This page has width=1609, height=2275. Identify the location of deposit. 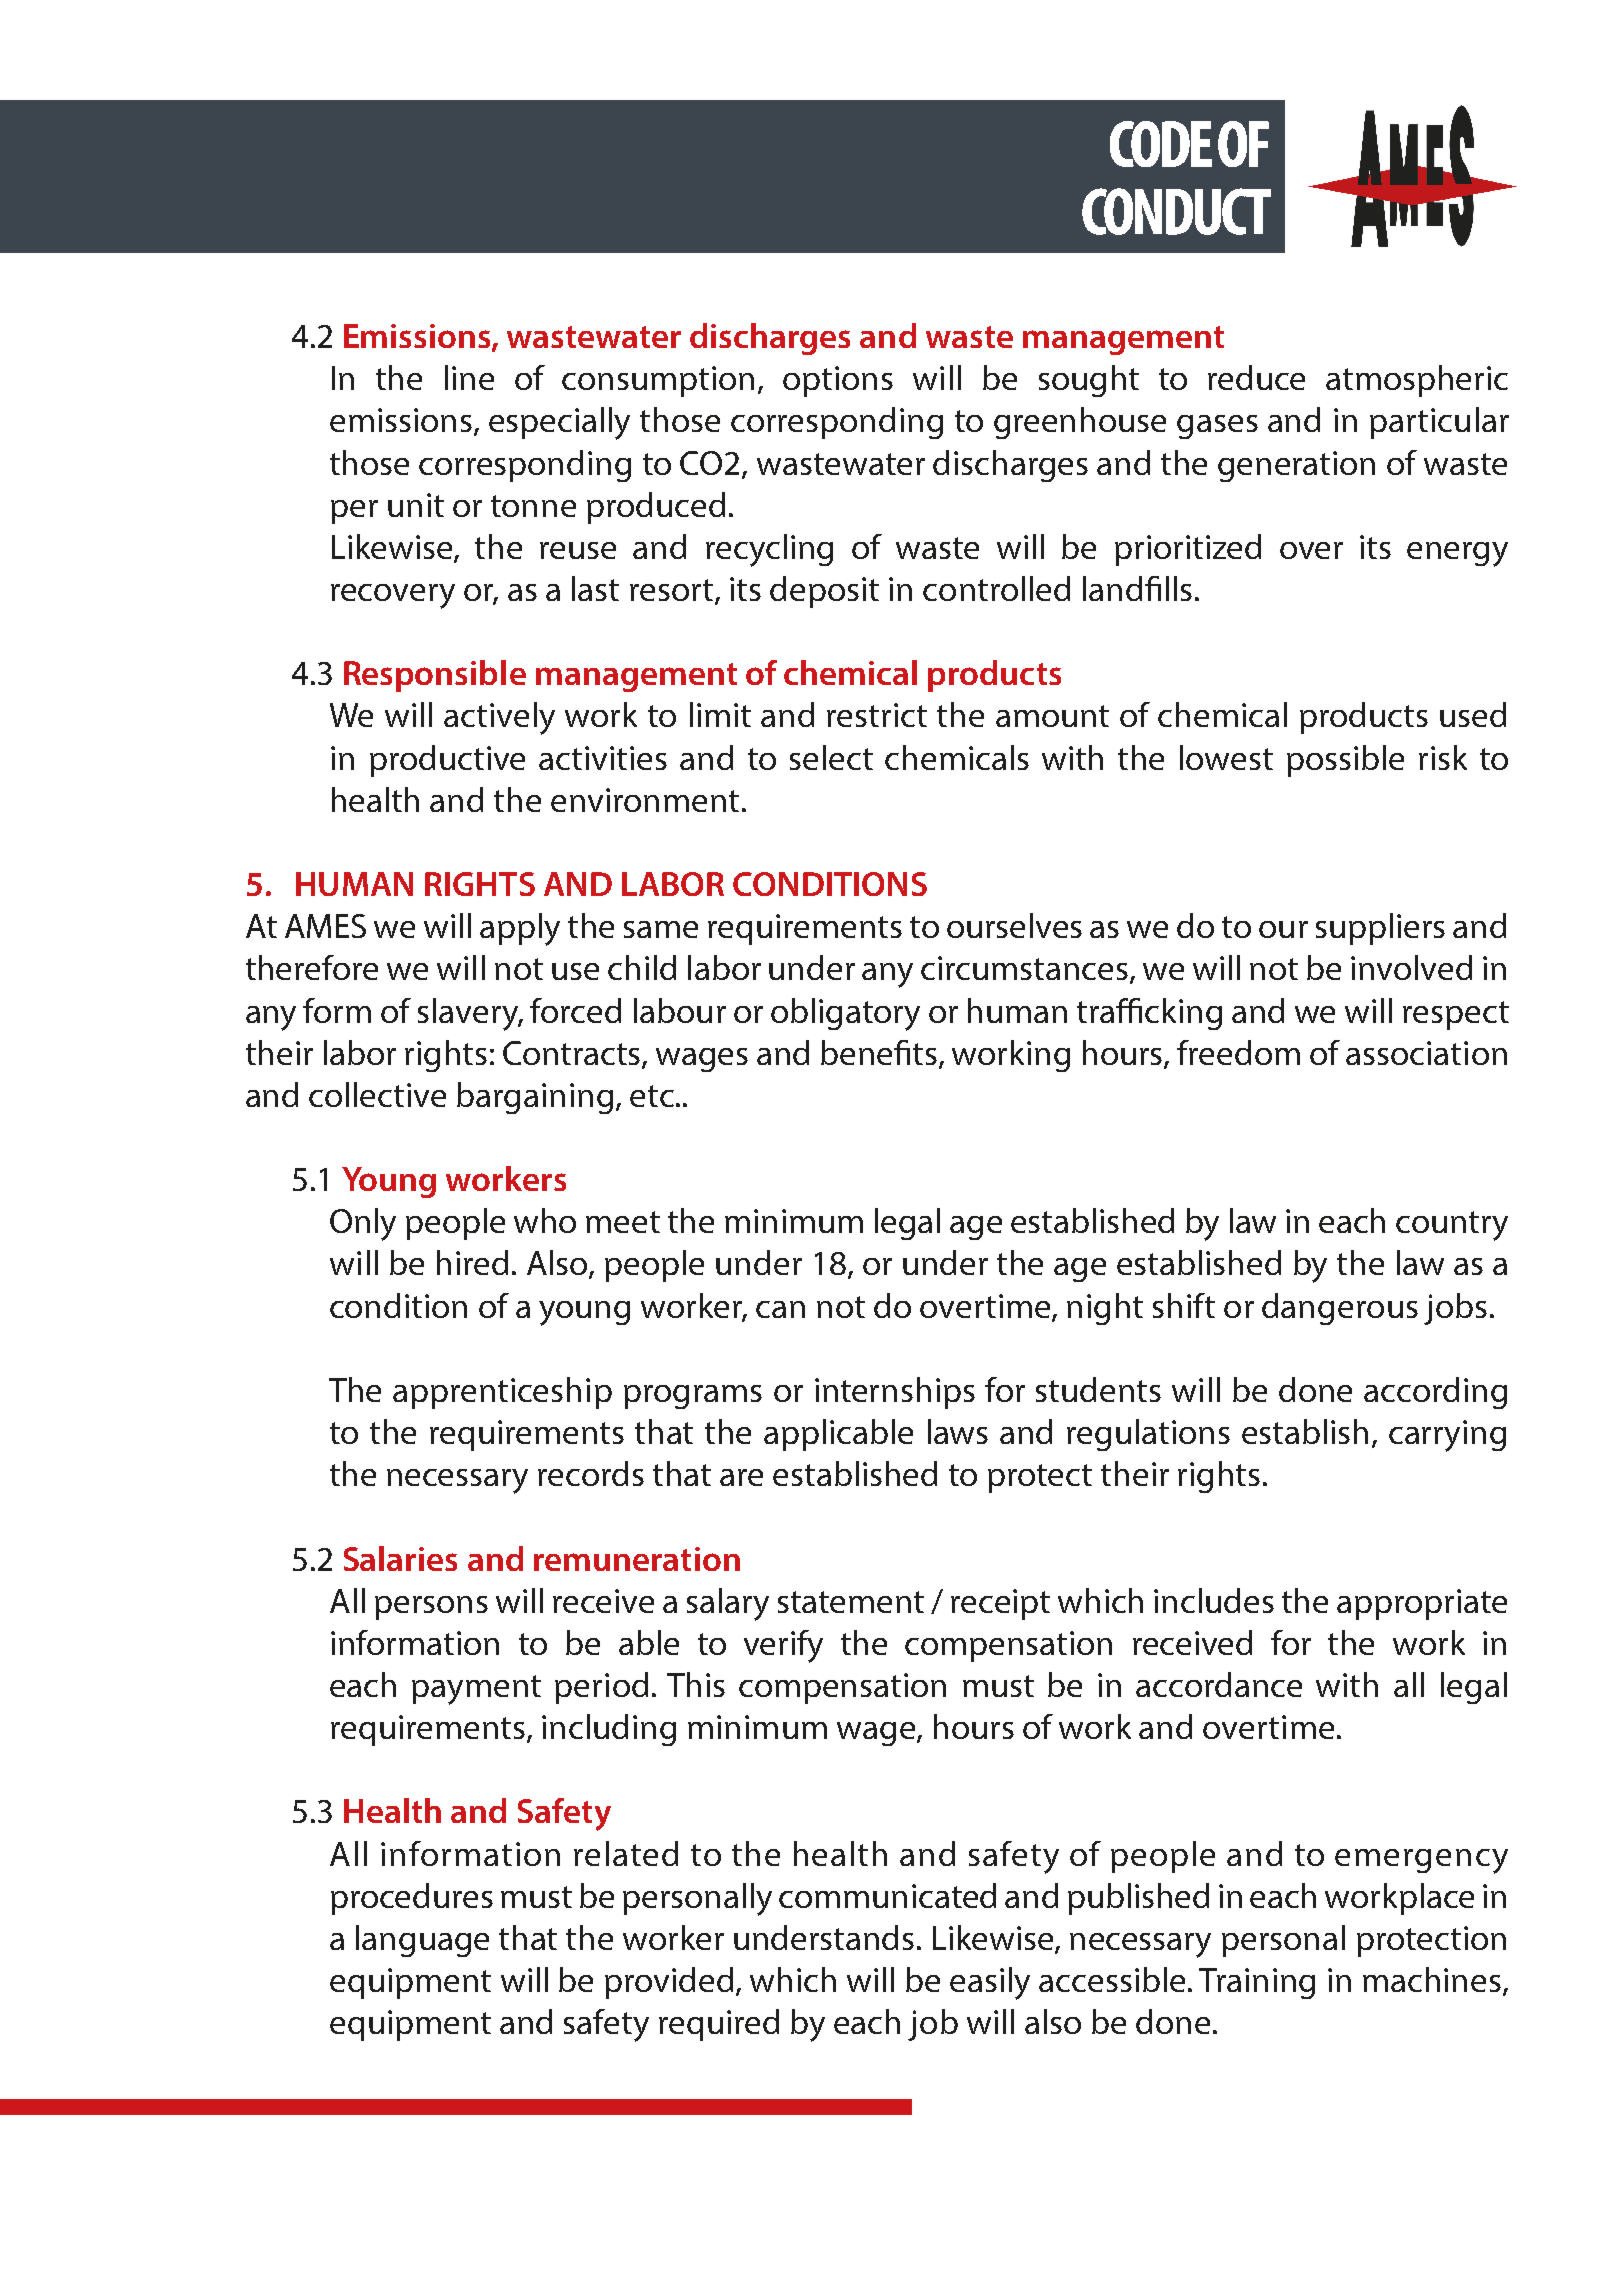
(824, 592).
